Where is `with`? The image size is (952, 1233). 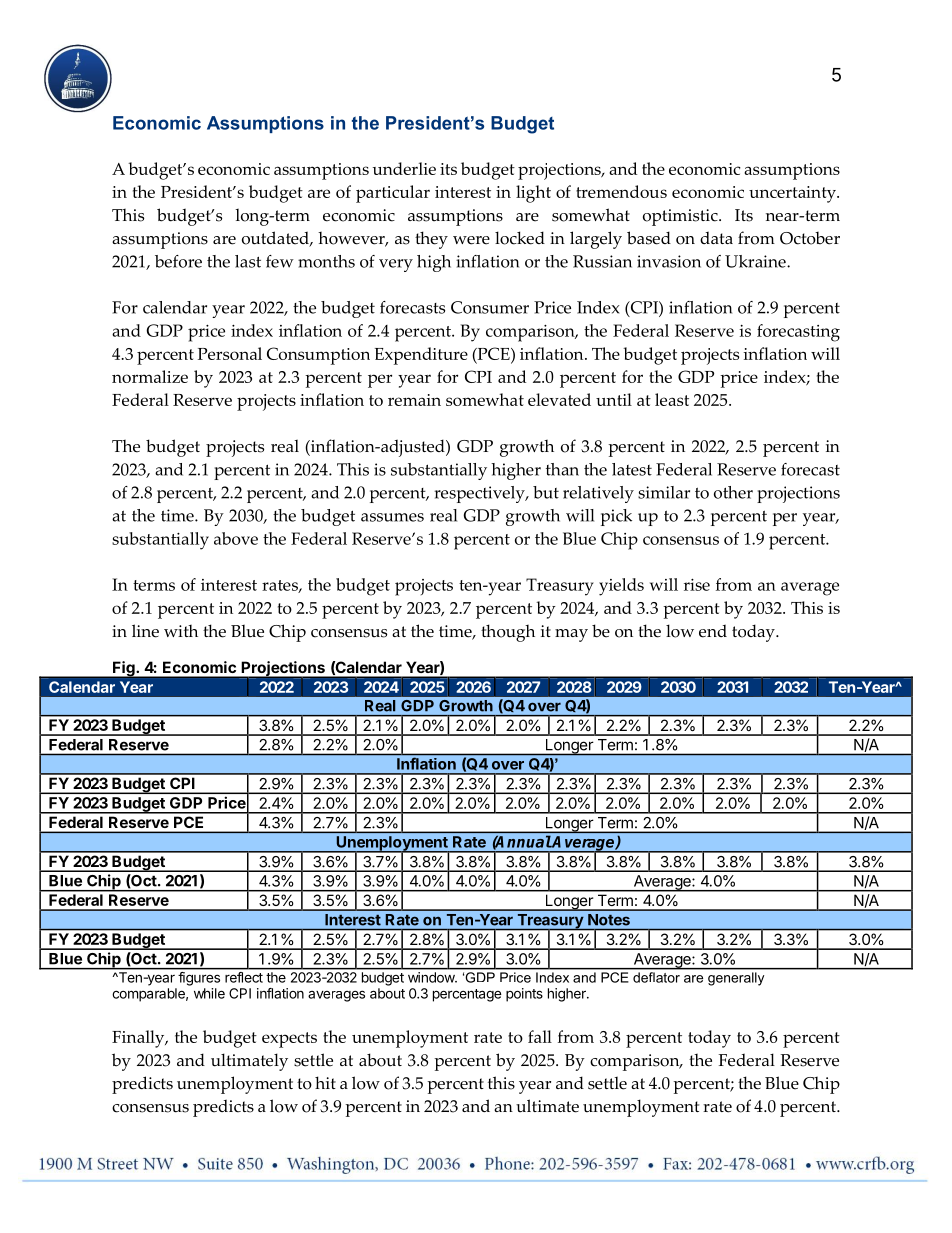 with is located at coordinates (181, 631).
